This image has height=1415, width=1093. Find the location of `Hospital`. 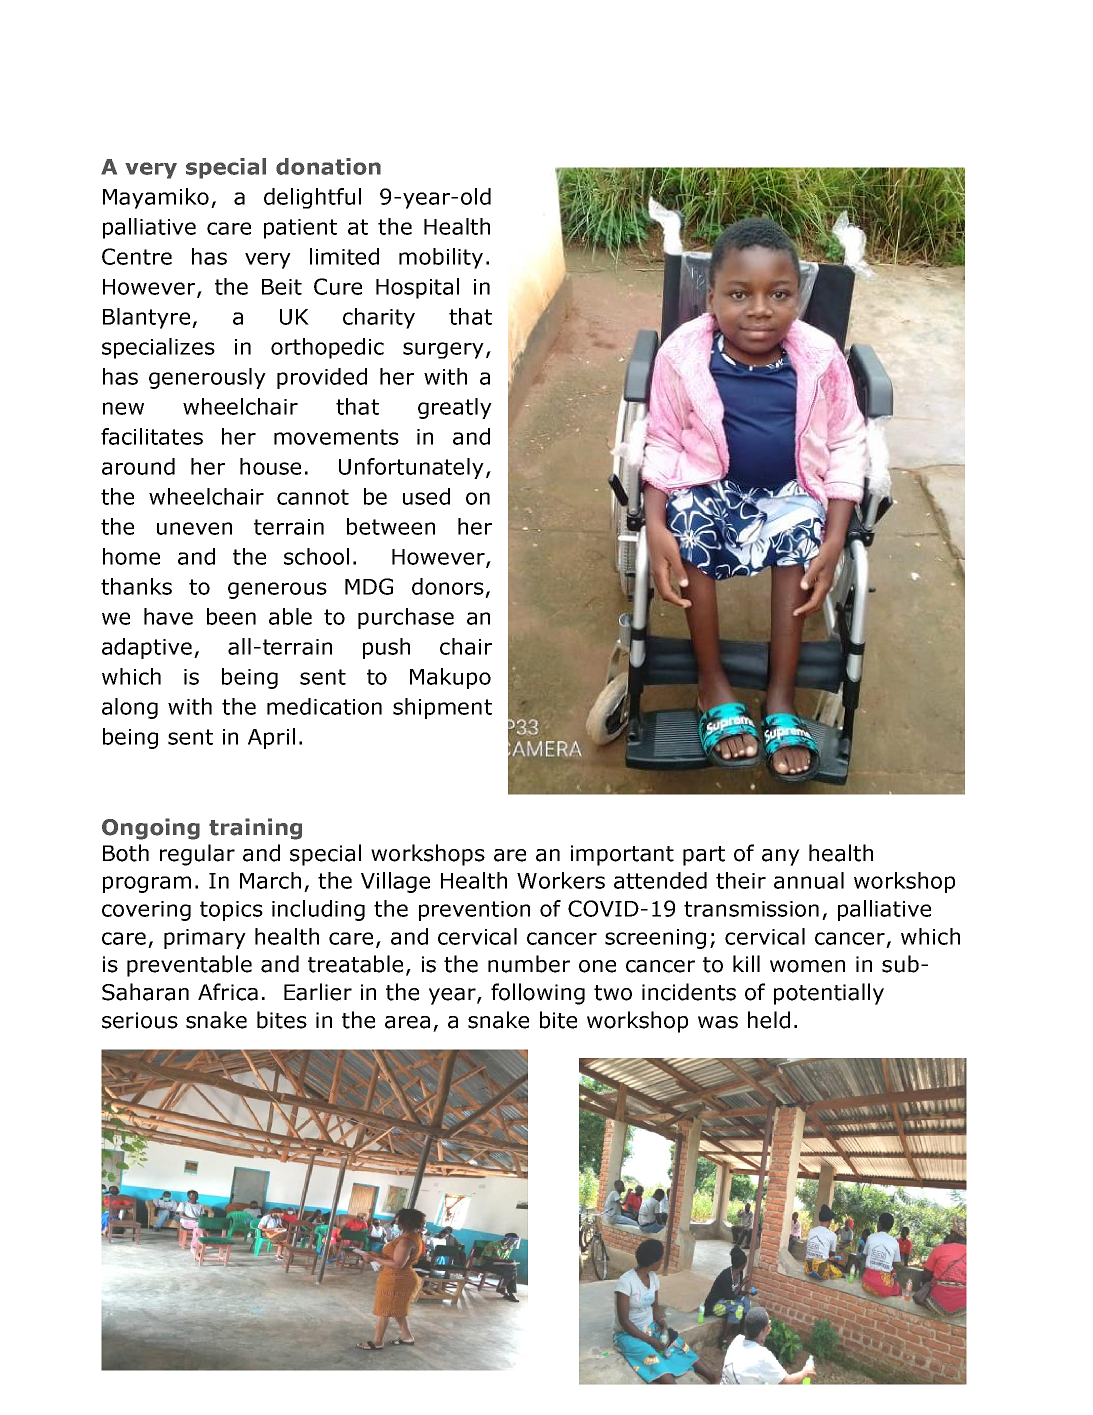

Hospital is located at coordinates (417, 288).
